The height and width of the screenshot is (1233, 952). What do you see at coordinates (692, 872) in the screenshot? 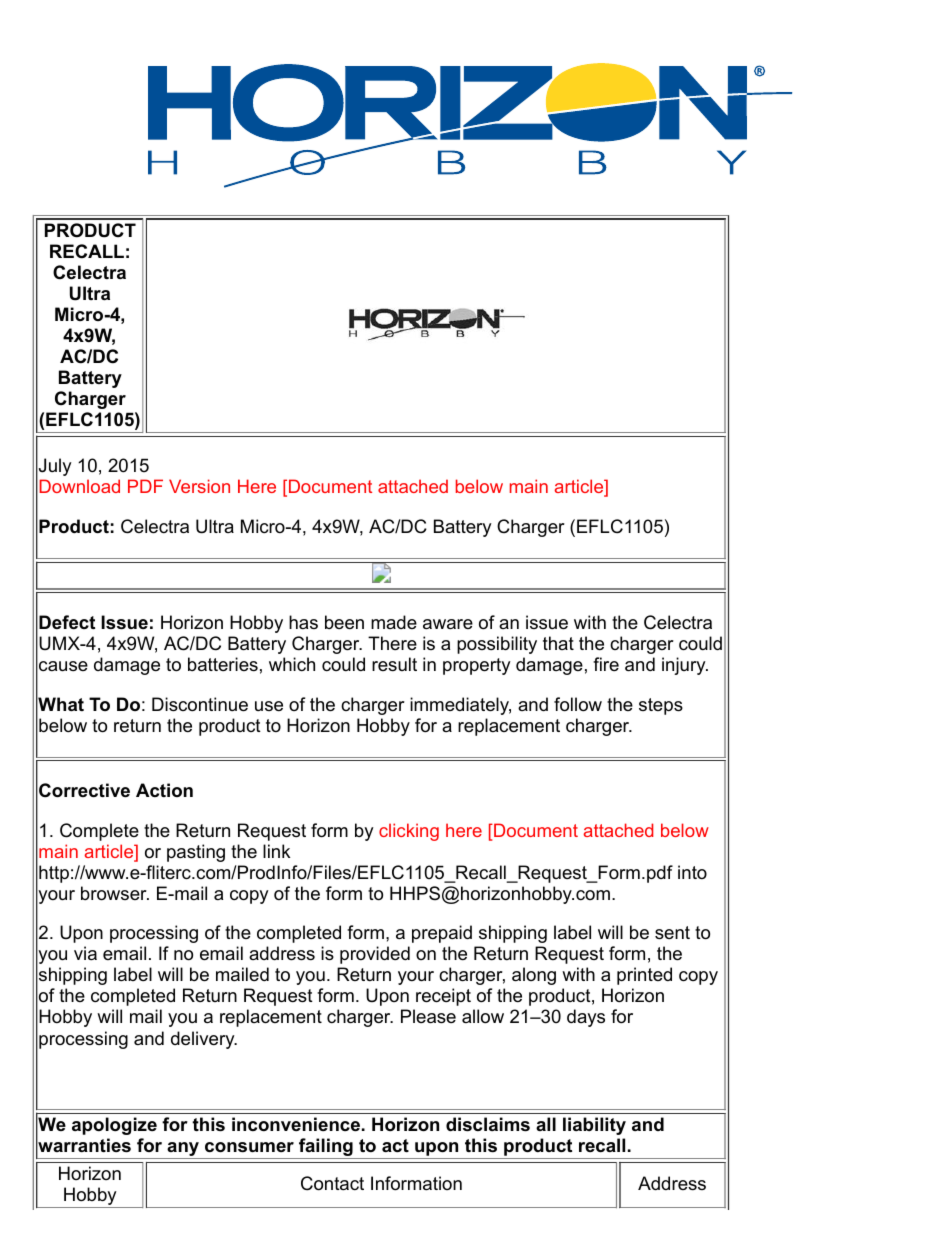
I see `into` at bounding box center [692, 872].
